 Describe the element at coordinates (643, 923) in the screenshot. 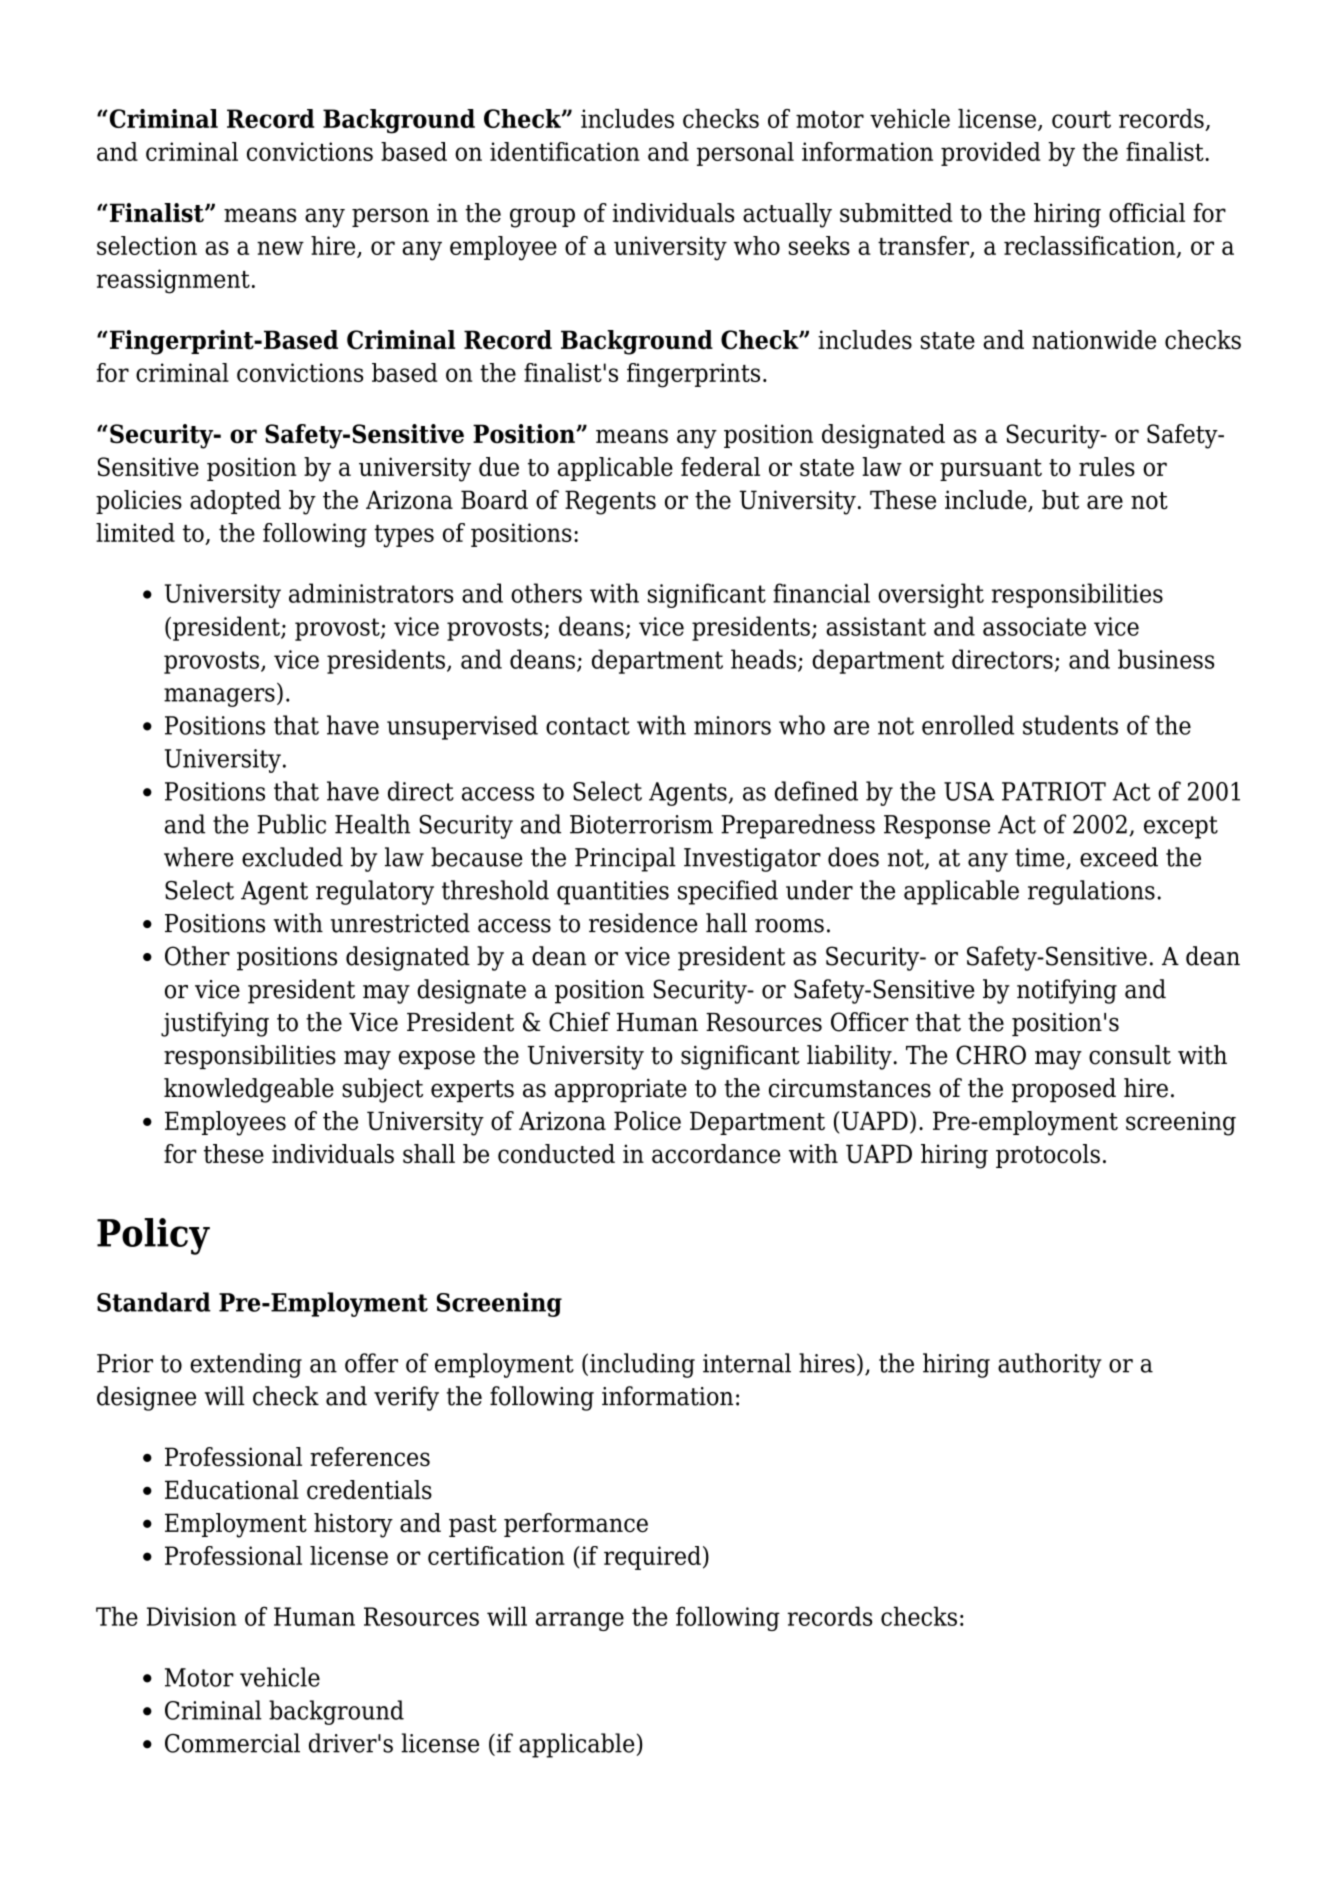

I see `residence` at that location.
